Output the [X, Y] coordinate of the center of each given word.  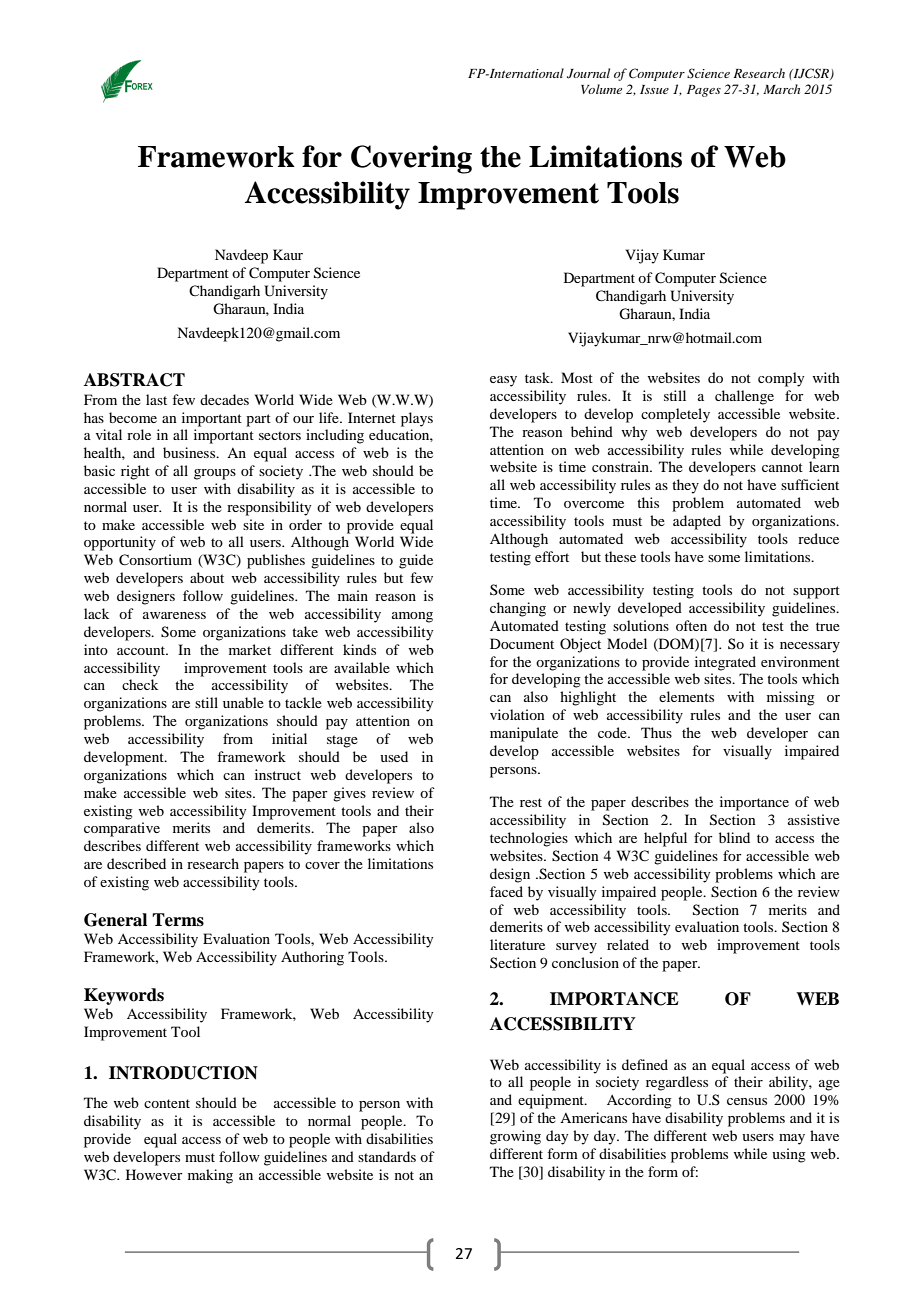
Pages [704, 91]
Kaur [288, 254]
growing [515, 1137]
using [789, 1155]
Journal [588, 73]
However [154, 1174]
